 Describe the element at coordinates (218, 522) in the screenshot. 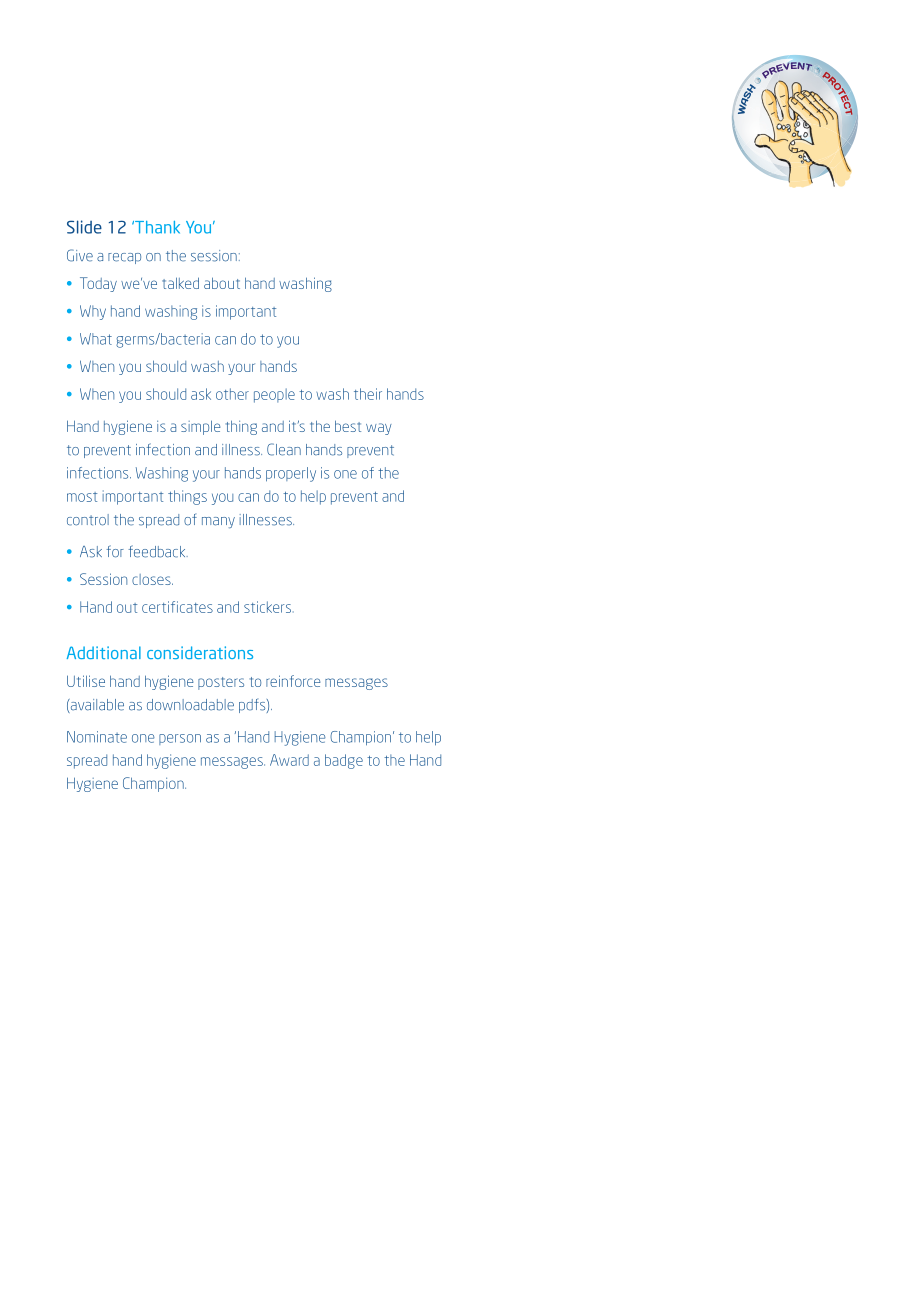

I see `many` at that location.
